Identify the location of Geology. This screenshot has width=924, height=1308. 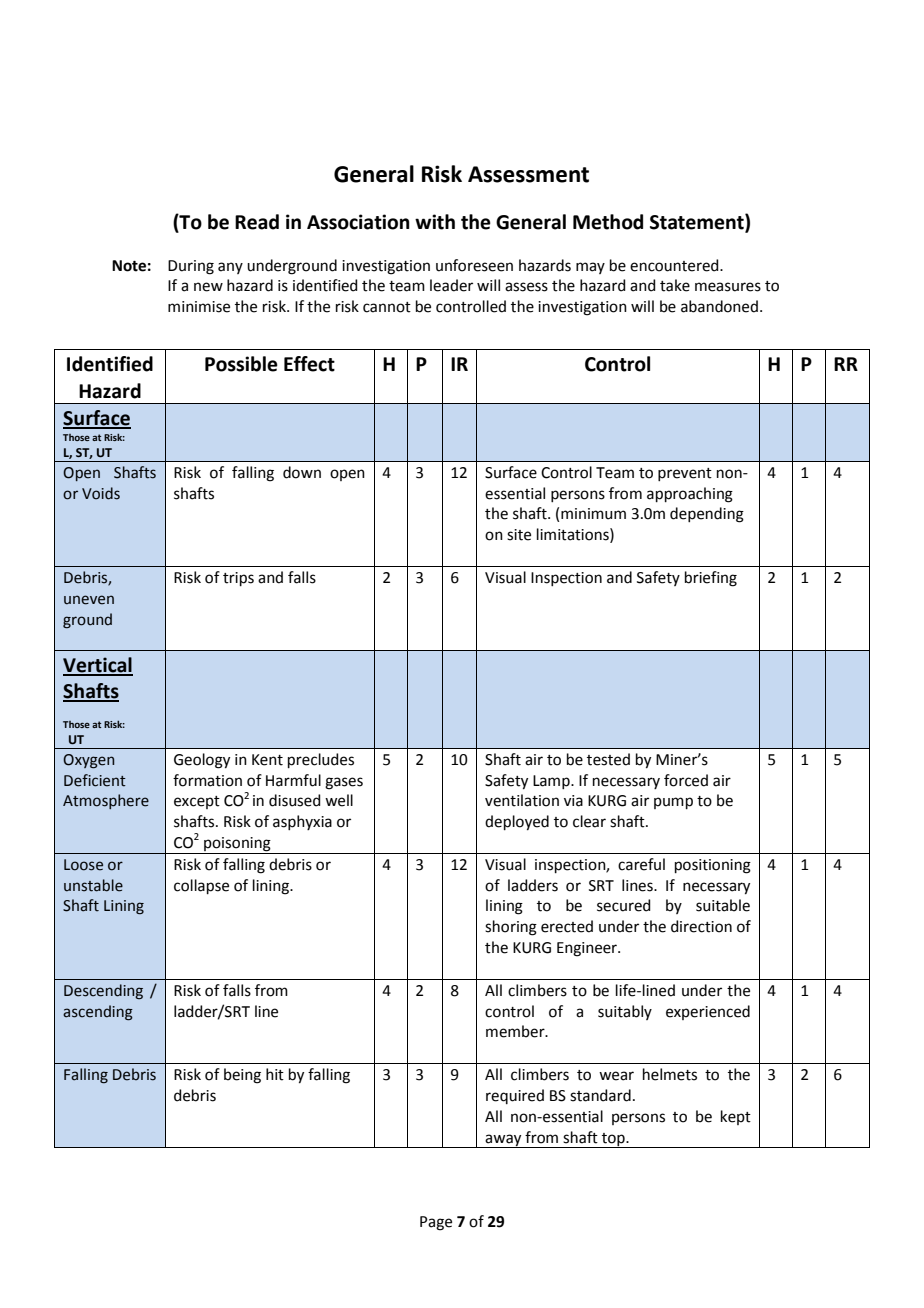
(202, 761).
